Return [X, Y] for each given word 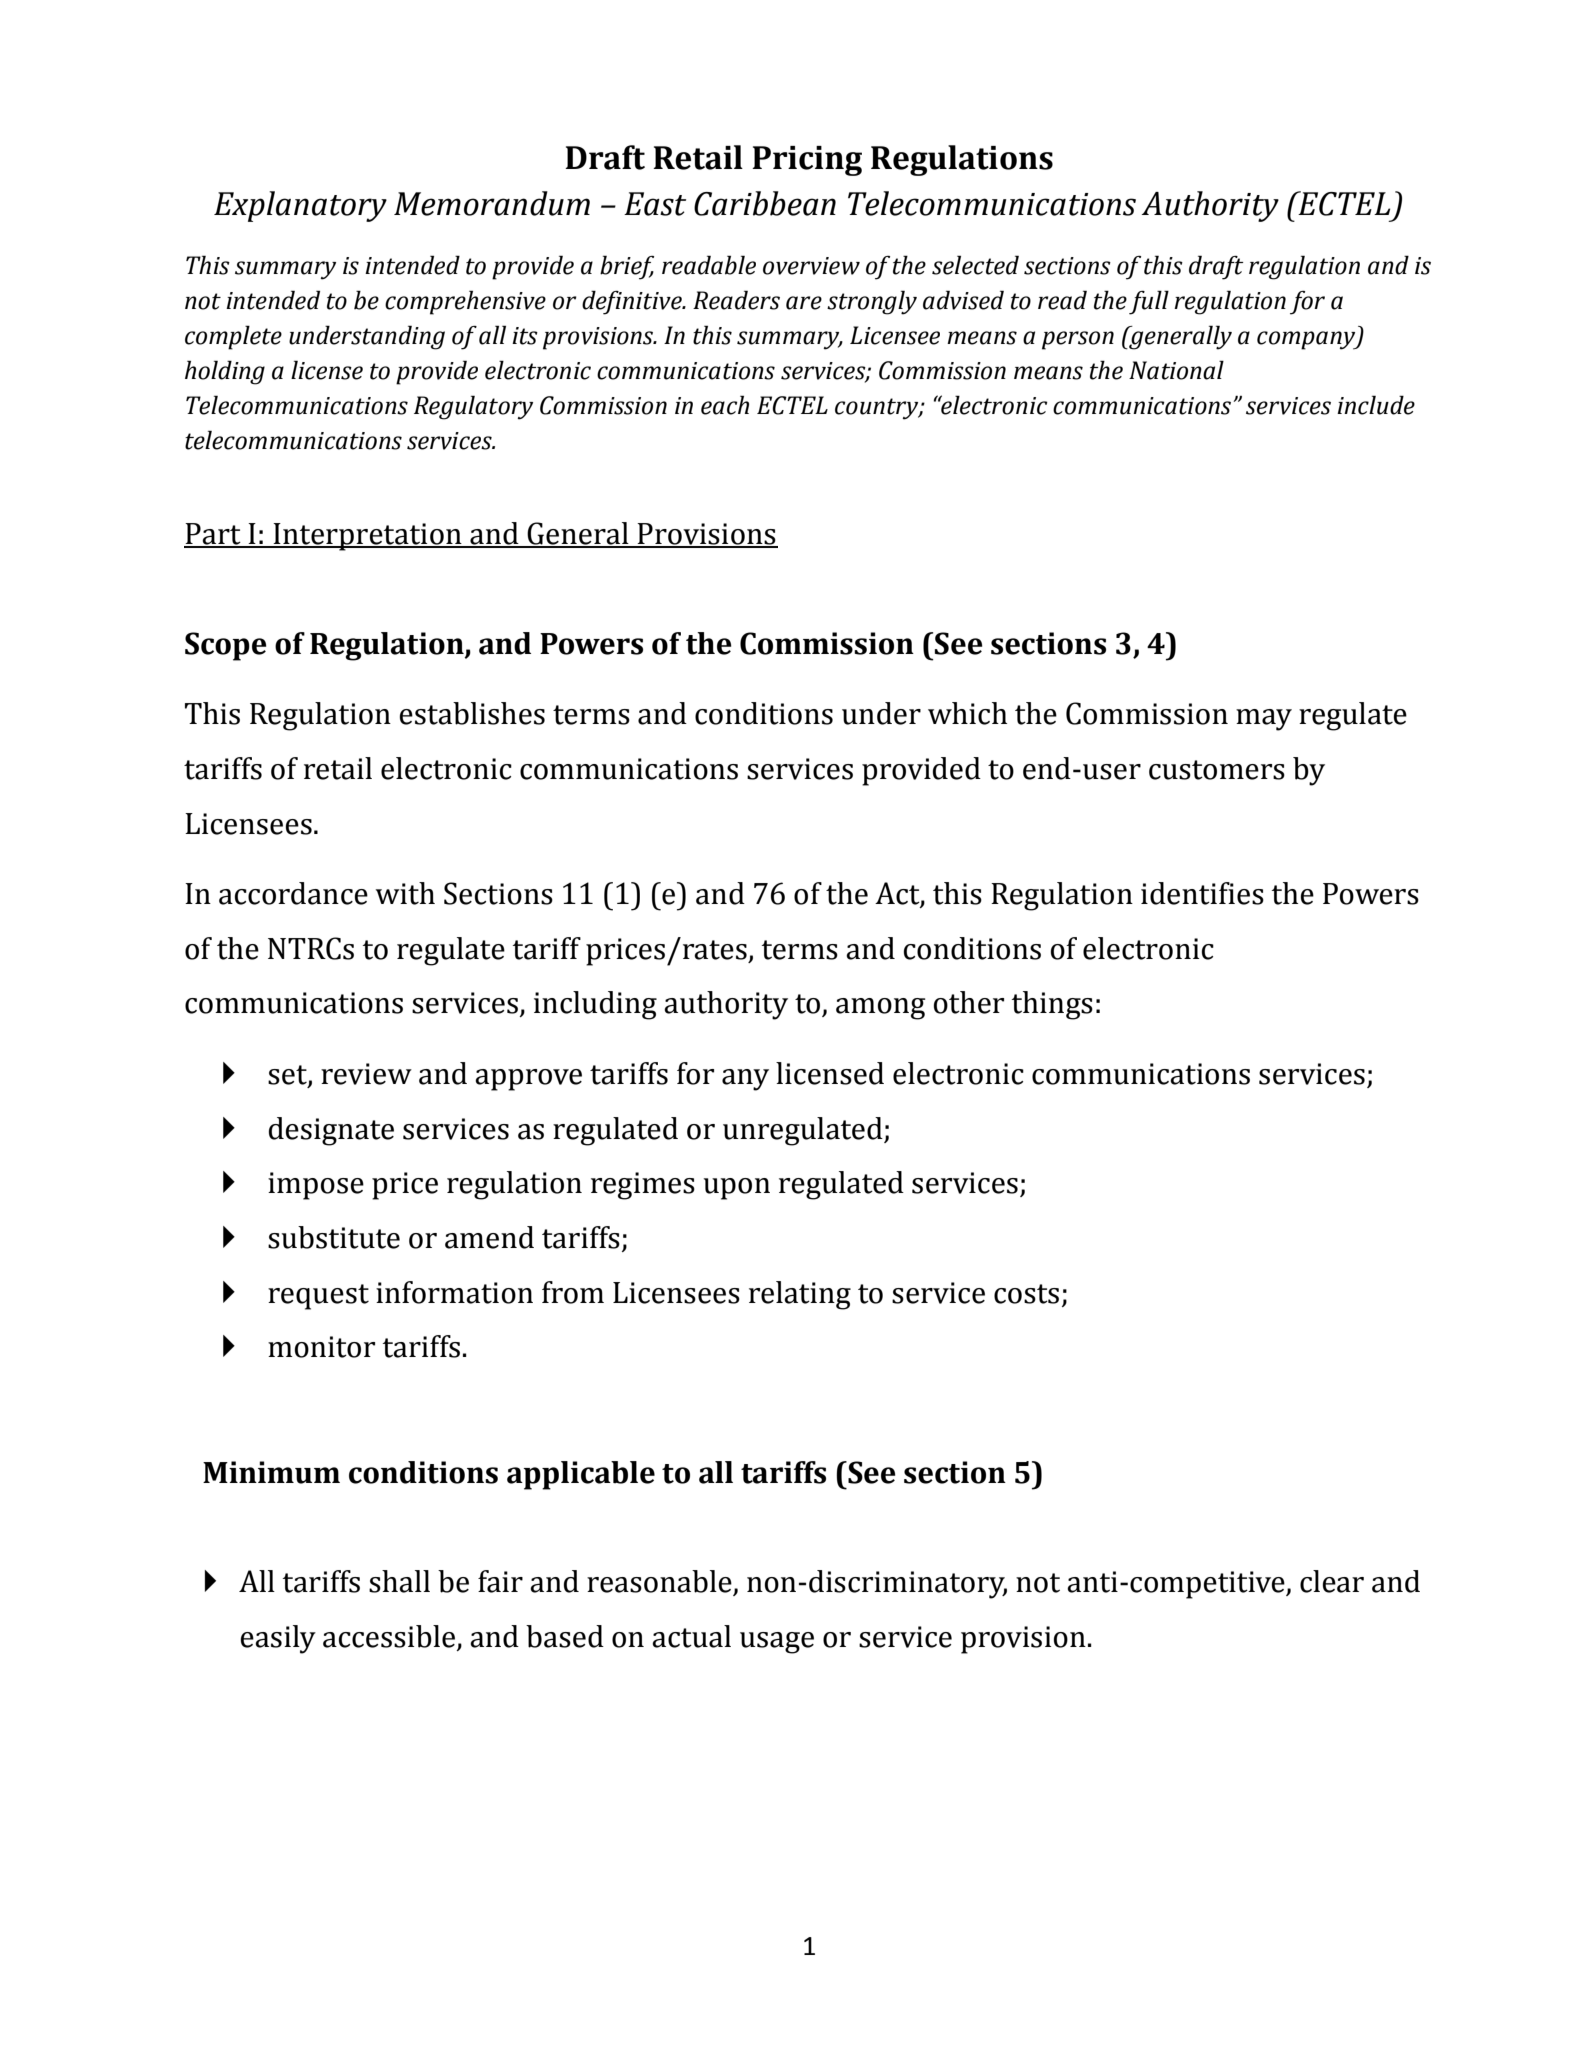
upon [737, 1189]
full [1149, 302]
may [1264, 720]
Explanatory [300, 206]
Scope [226, 646]
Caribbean [765, 203]
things [1052, 1005]
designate [331, 1131]
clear [1332, 1581]
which [967, 713]
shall [399, 1581]
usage [777, 1643]
